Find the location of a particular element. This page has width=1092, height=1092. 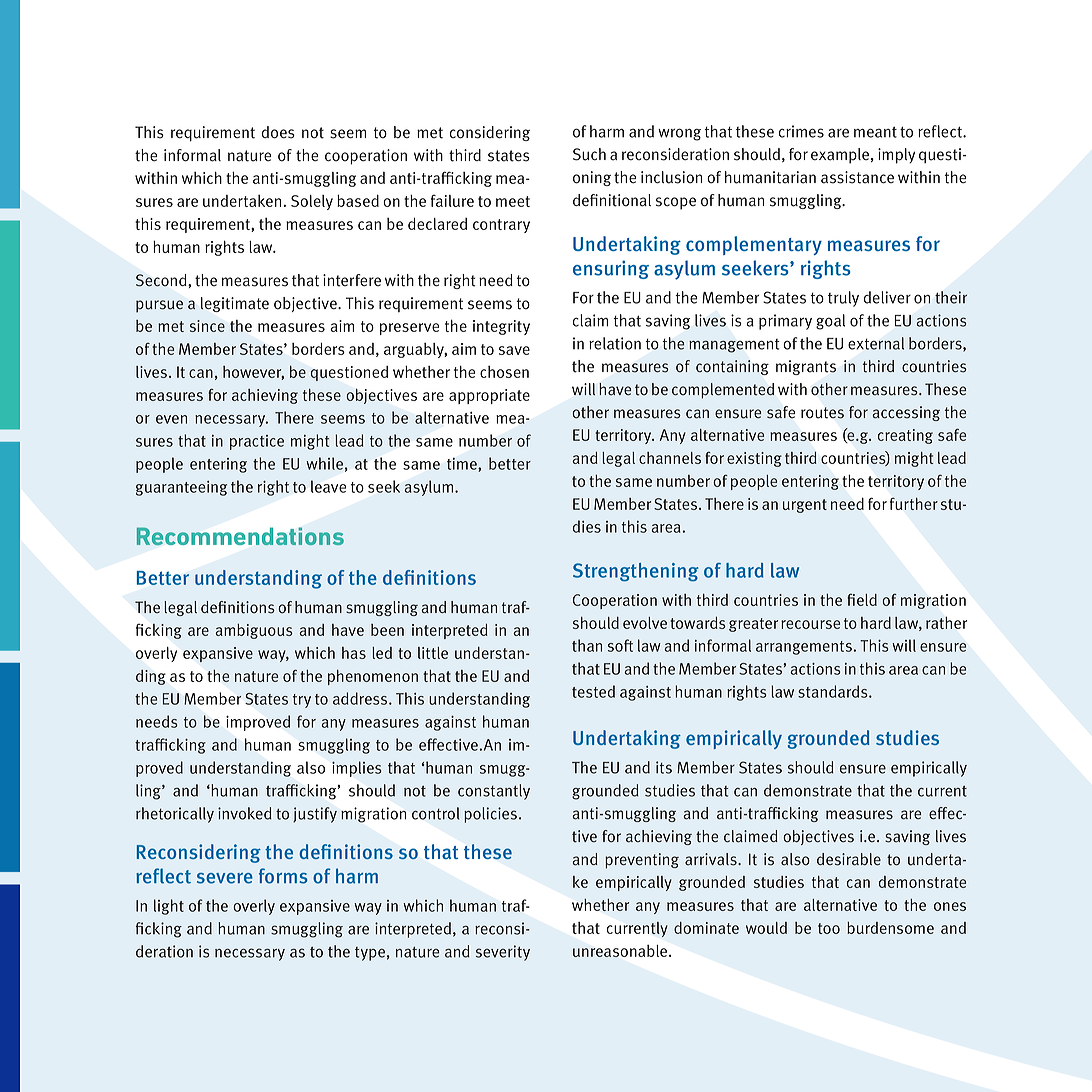

routes is located at coordinates (822, 413).
